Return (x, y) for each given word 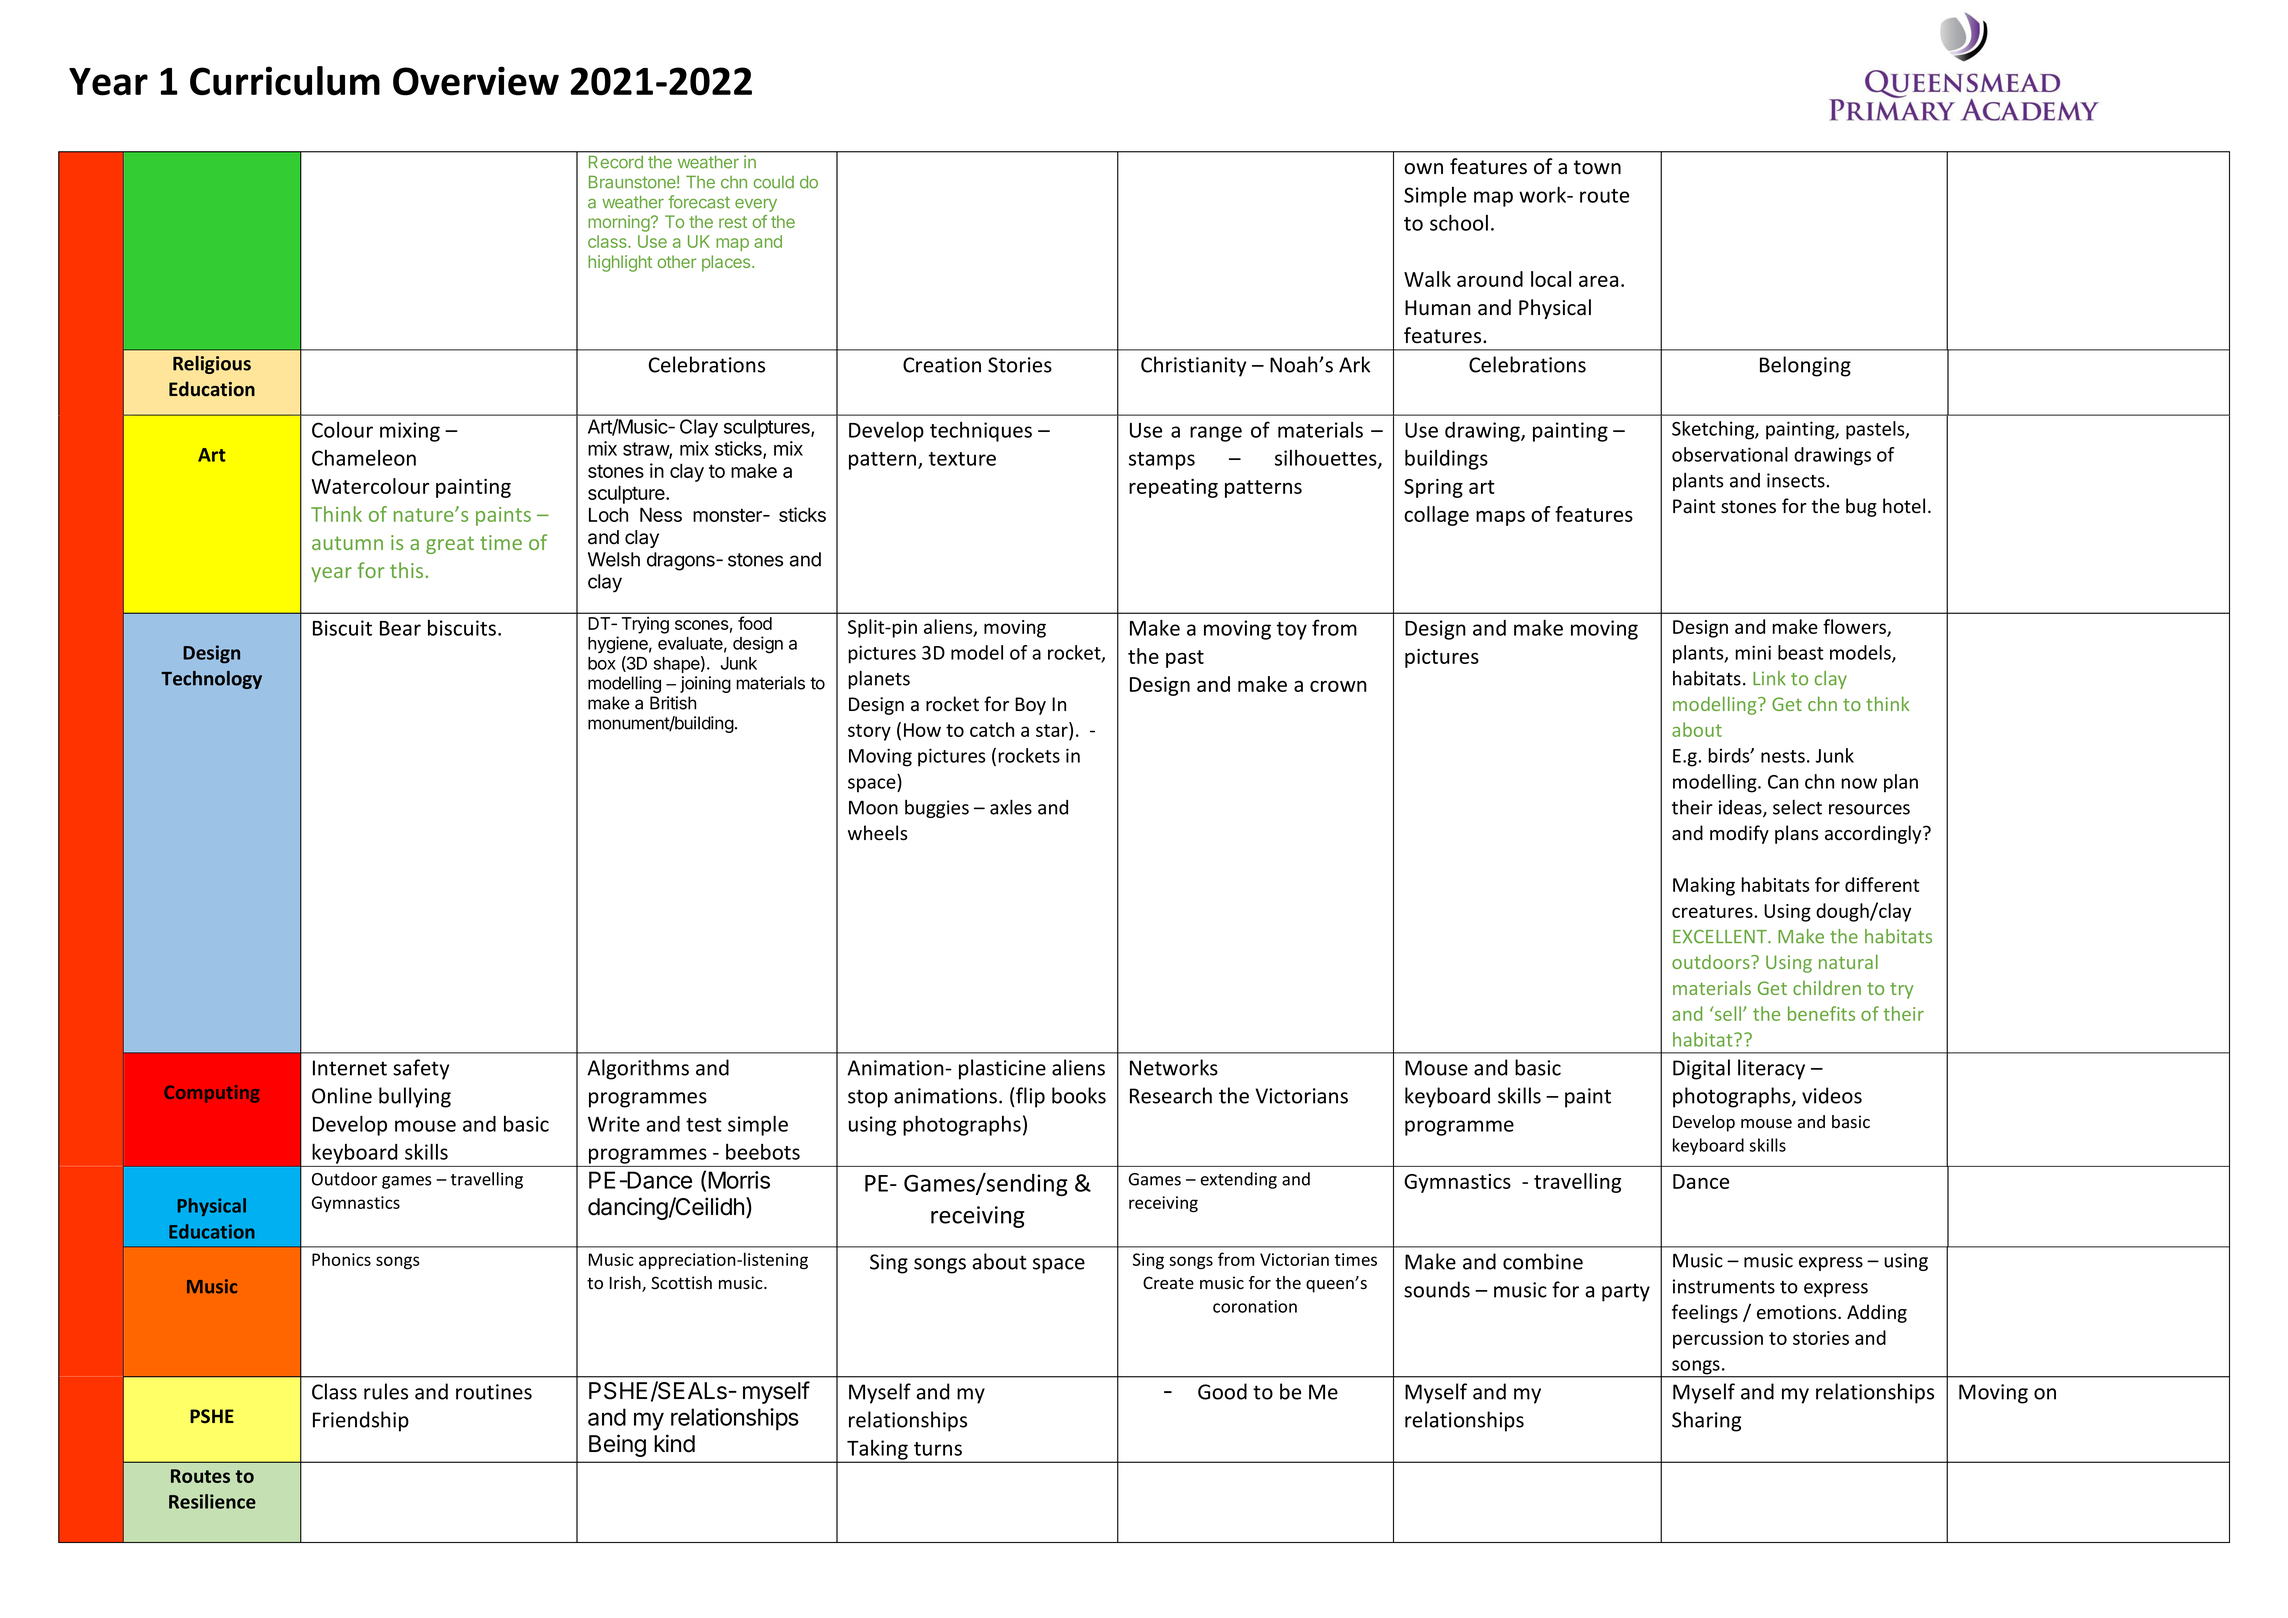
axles (1011, 807)
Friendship (361, 1421)
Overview (476, 81)
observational (1730, 454)
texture (962, 459)
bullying (415, 1097)
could (773, 182)
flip (1029, 1097)
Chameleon (364, 458)
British (673, 703)
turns (938, 1449)
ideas (1741, 808)
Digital (1701, 1069)
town (1597, 167)
